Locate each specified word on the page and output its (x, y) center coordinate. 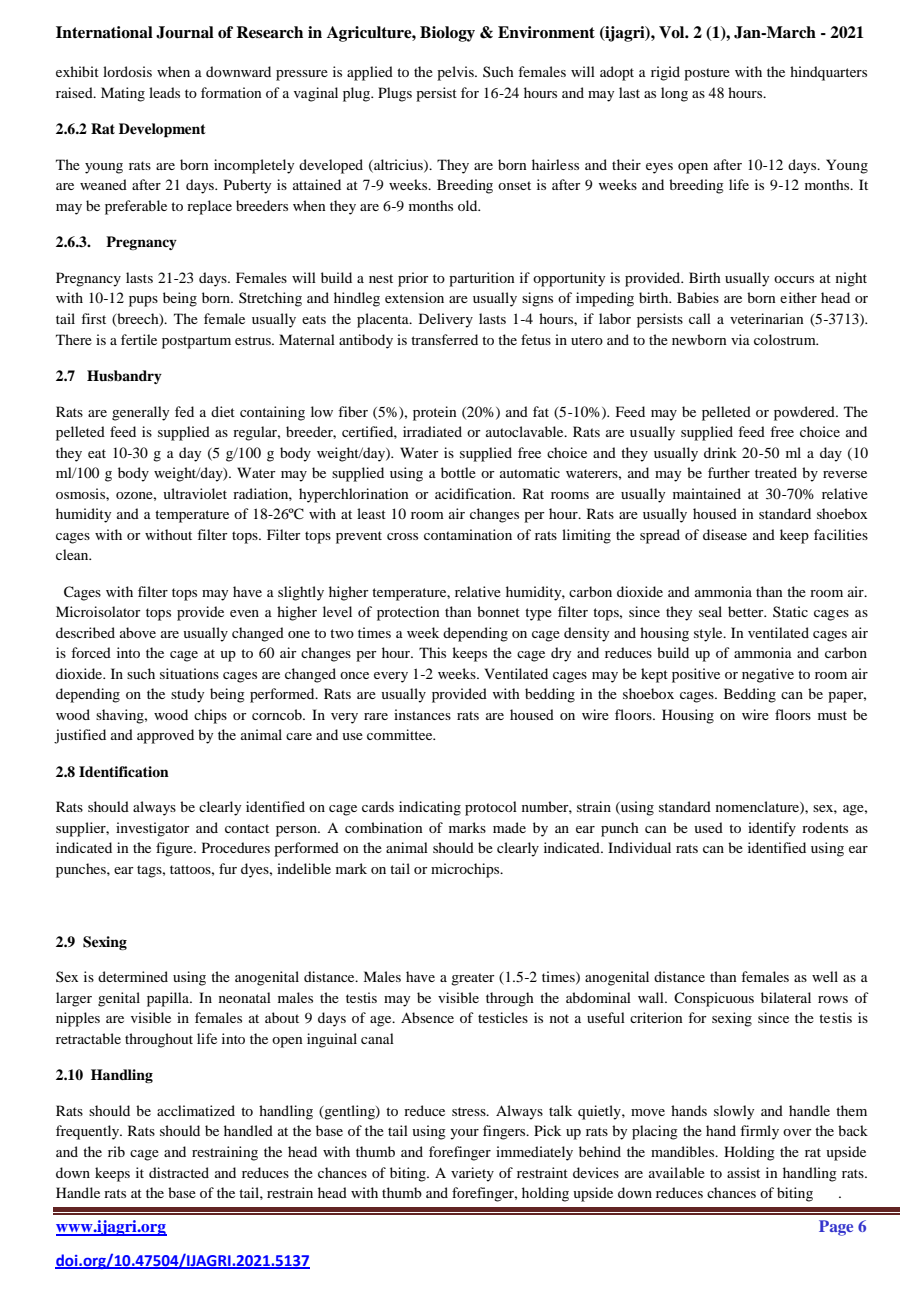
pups (143, 301)
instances (422, 714)
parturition (482, 279)
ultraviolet (195, 493)
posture (707, 74)
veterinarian (767, 318)
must (832, 715)
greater (473, 979)
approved (165, 736)
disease (725, 534)
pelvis (456, 73)
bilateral (786, 997)
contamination (468, 534)
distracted (179, 1172)
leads (164, 92)
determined (133, 976)
